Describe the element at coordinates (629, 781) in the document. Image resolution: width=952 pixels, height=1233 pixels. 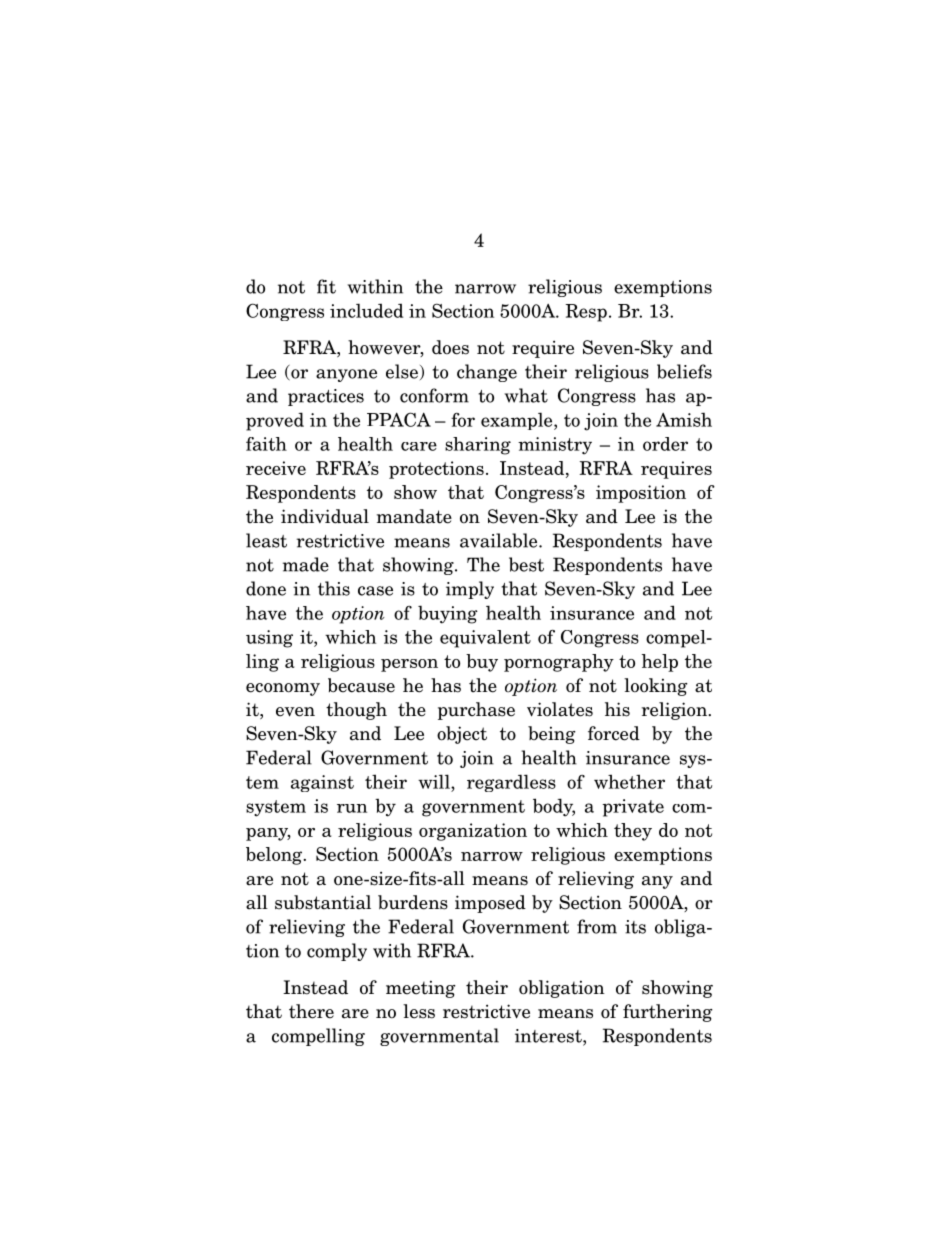
I see `whether` at that location.
